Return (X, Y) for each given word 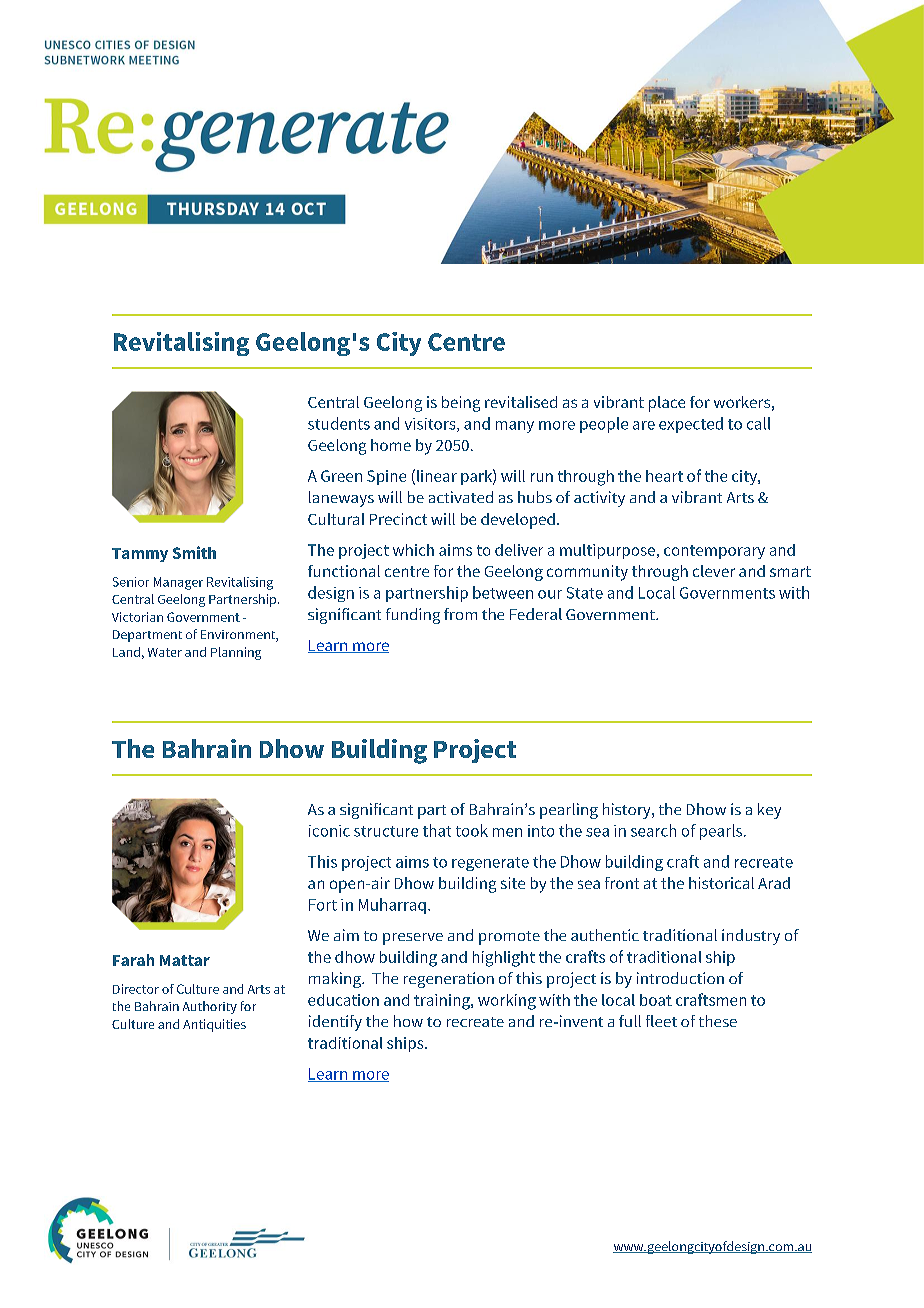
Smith (194, 552)
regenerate (490, 864)
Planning (236, 653)
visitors (431, 425)
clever (714, 571)
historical (721, 883)
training (443, 1002)
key (769, 811)
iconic (329, 831)
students (339, 423)
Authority (210, 1007)
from (460, 614)
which (413, 550)
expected (691, 425)
